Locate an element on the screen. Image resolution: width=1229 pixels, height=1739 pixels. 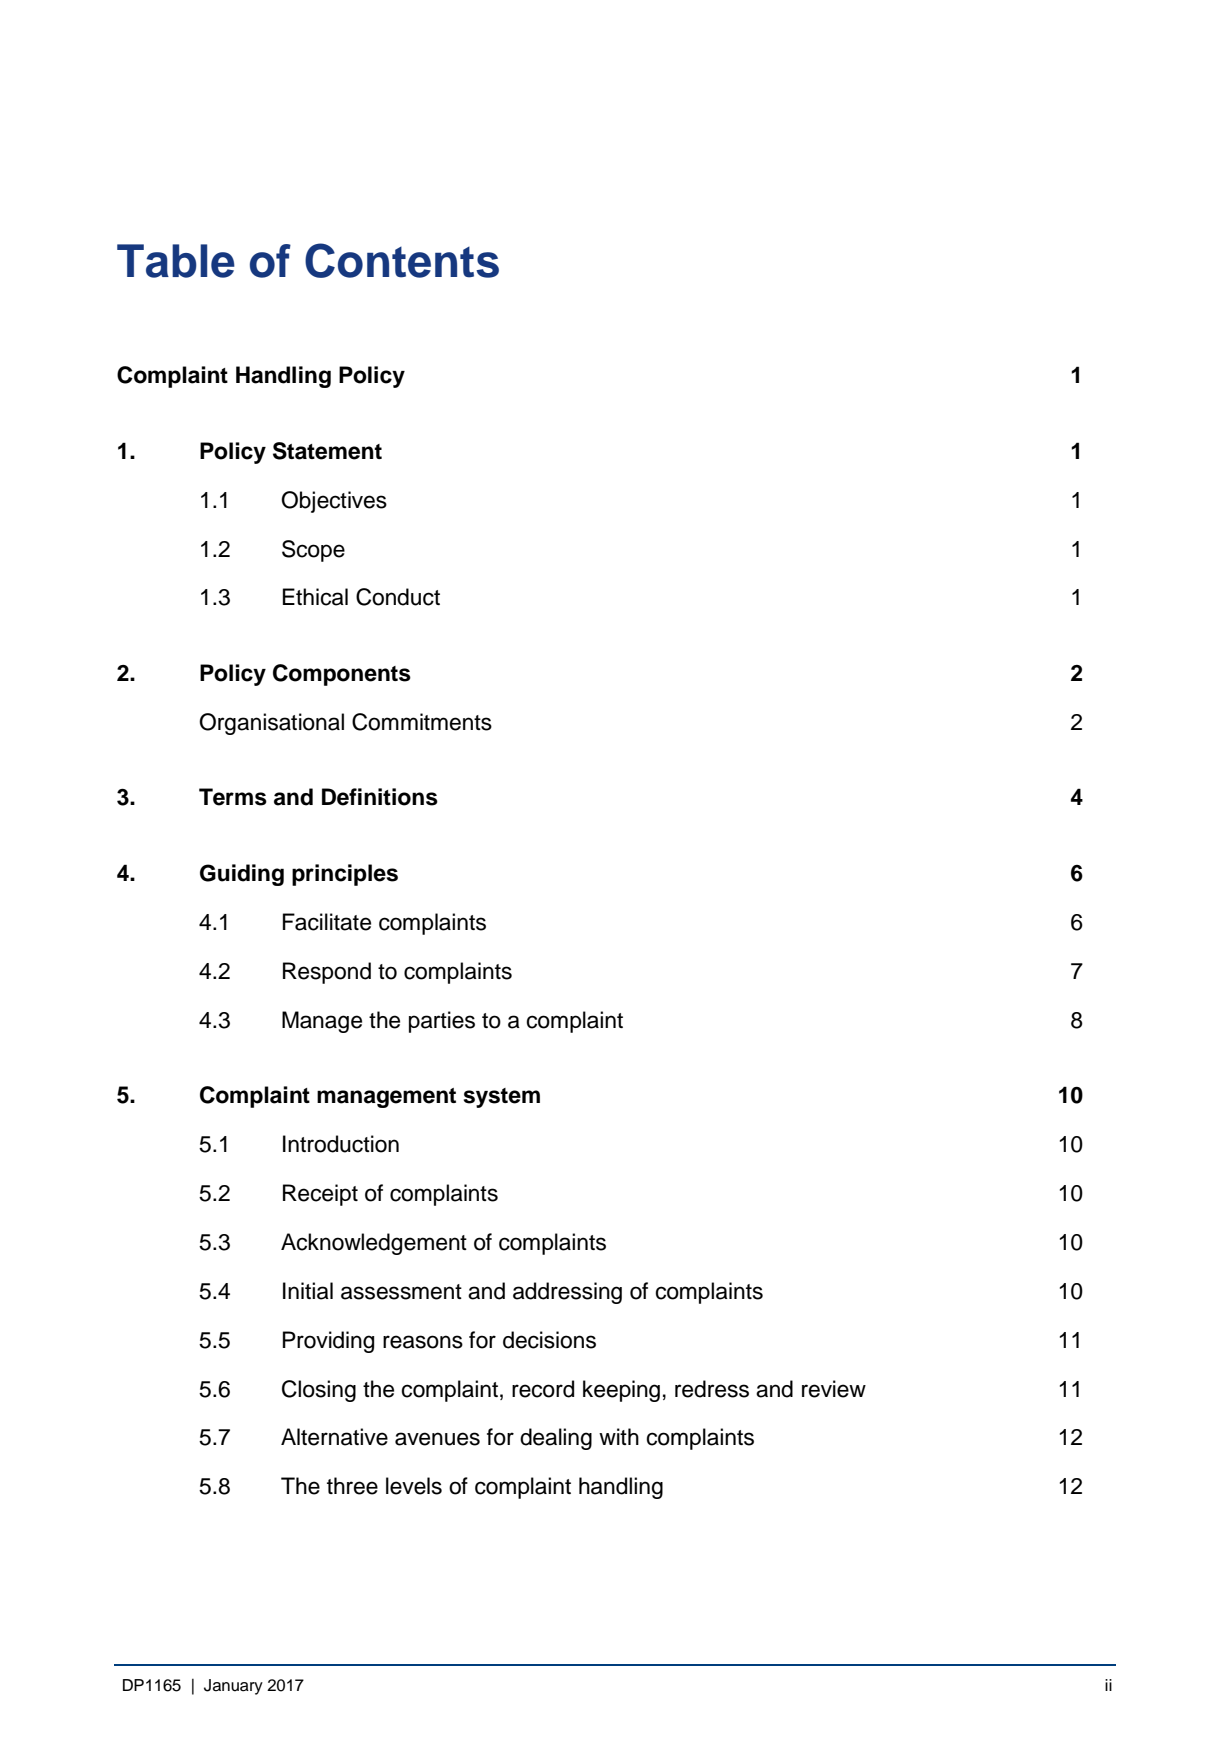
system is located at coordinates (502, 1098).
